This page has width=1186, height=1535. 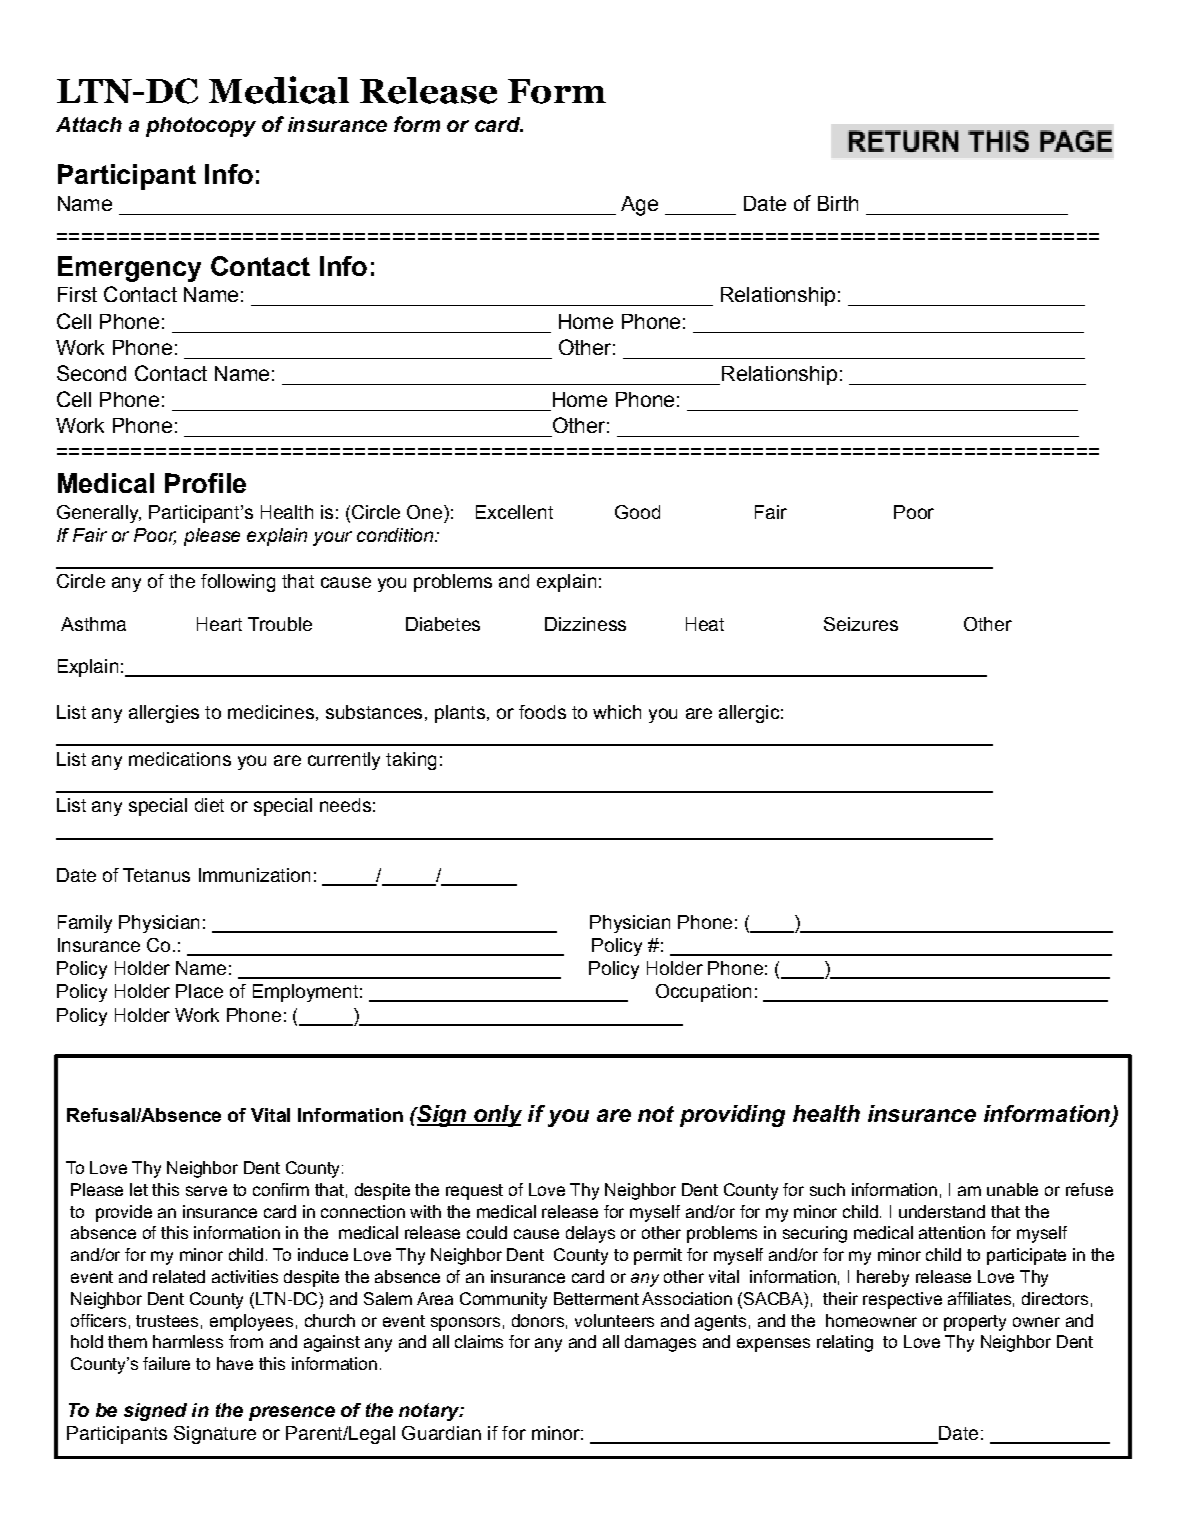 What do you see at coordinates (497, 1116) in the page?
I see `only` at bounding box center [497, 1116].
